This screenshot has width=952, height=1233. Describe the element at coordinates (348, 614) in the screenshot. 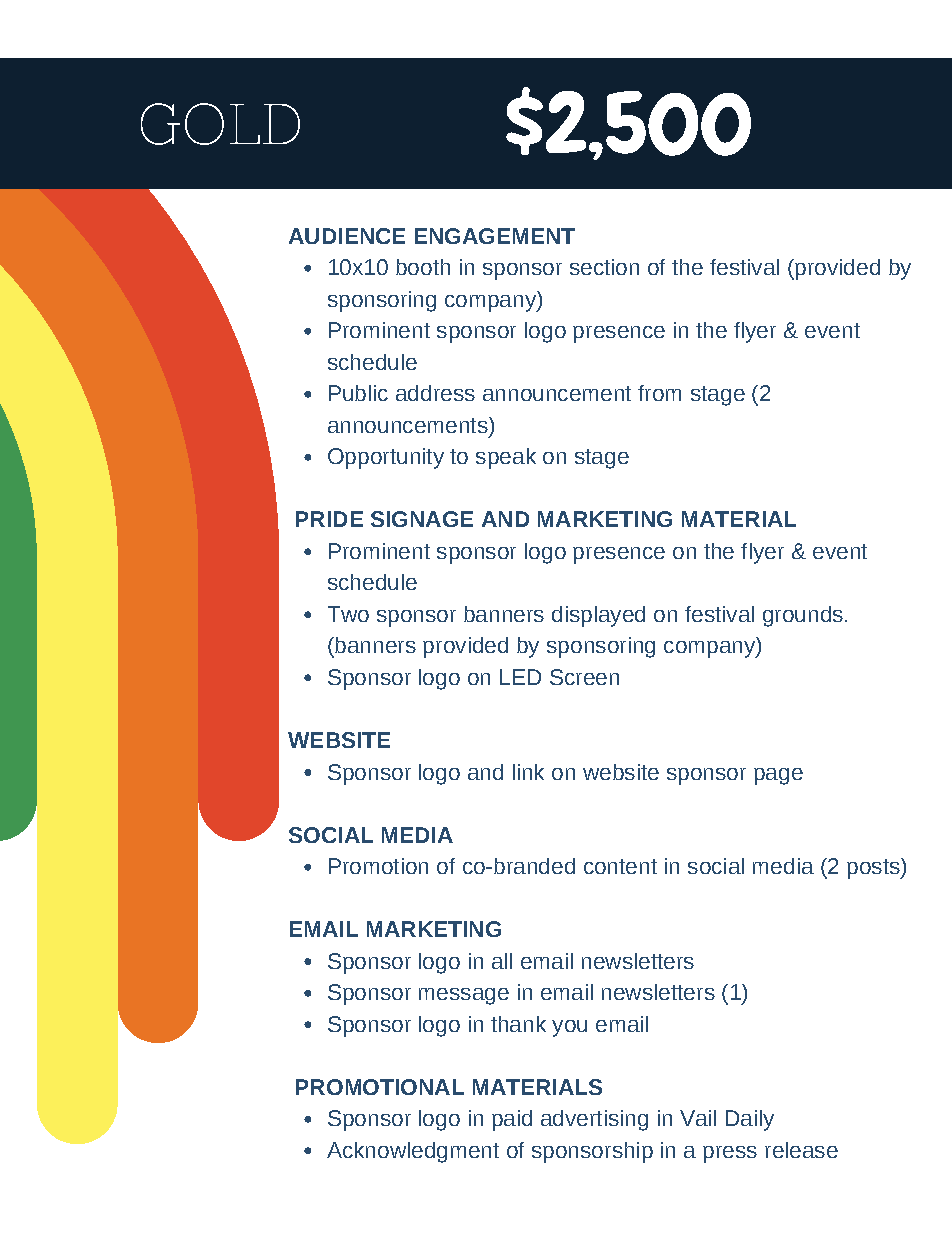

I see `Two` at that location.
